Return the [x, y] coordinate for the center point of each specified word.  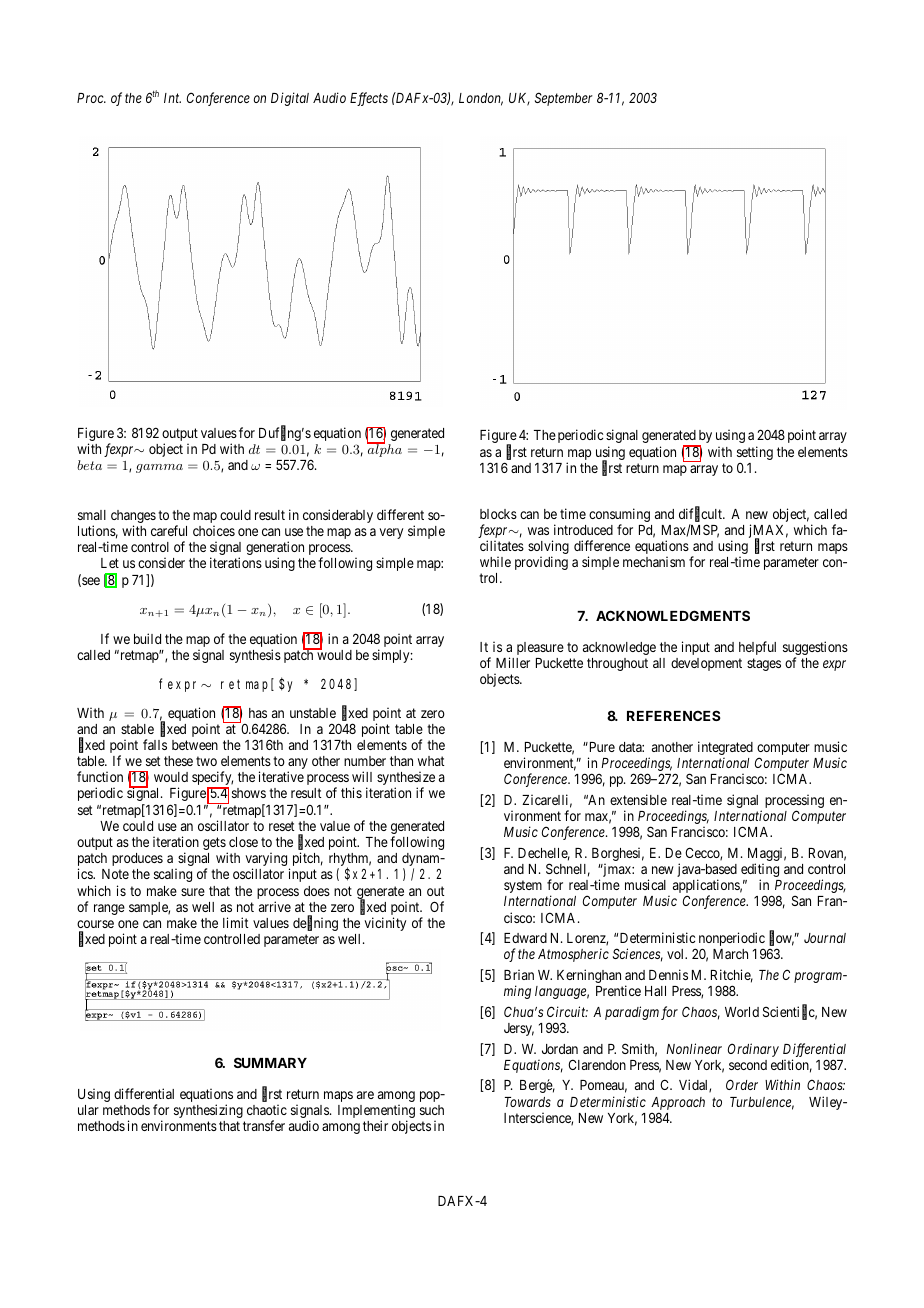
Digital [290, 99]
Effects [369, 99]
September [564, 99]
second [748, 1065]
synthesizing [208, 1111]
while [495, 561]
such [432, 1110]
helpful [757, 648]
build [147, 638]
